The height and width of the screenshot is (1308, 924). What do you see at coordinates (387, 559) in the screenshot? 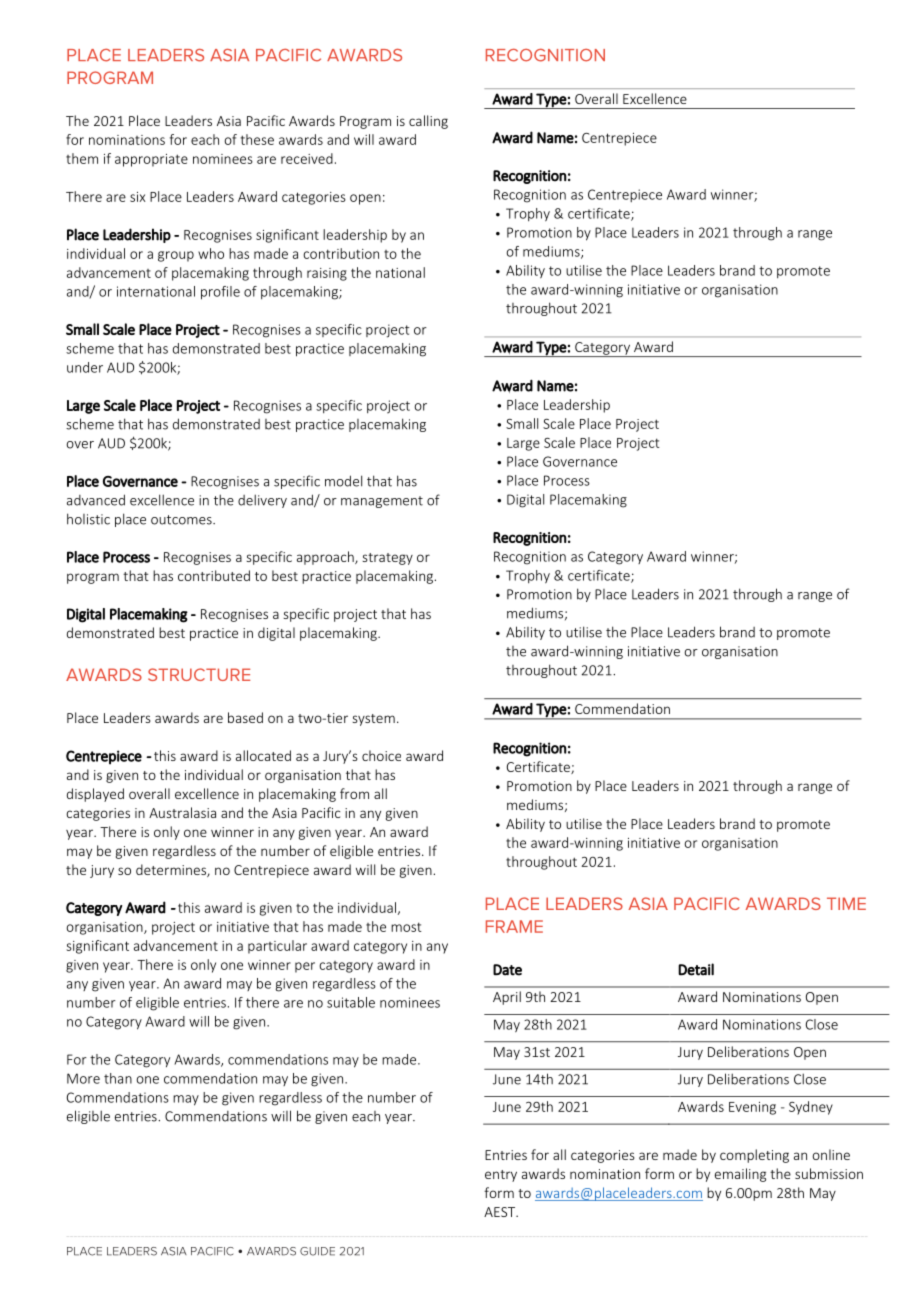
I see `strategy` at bounding box center [387, 559].
